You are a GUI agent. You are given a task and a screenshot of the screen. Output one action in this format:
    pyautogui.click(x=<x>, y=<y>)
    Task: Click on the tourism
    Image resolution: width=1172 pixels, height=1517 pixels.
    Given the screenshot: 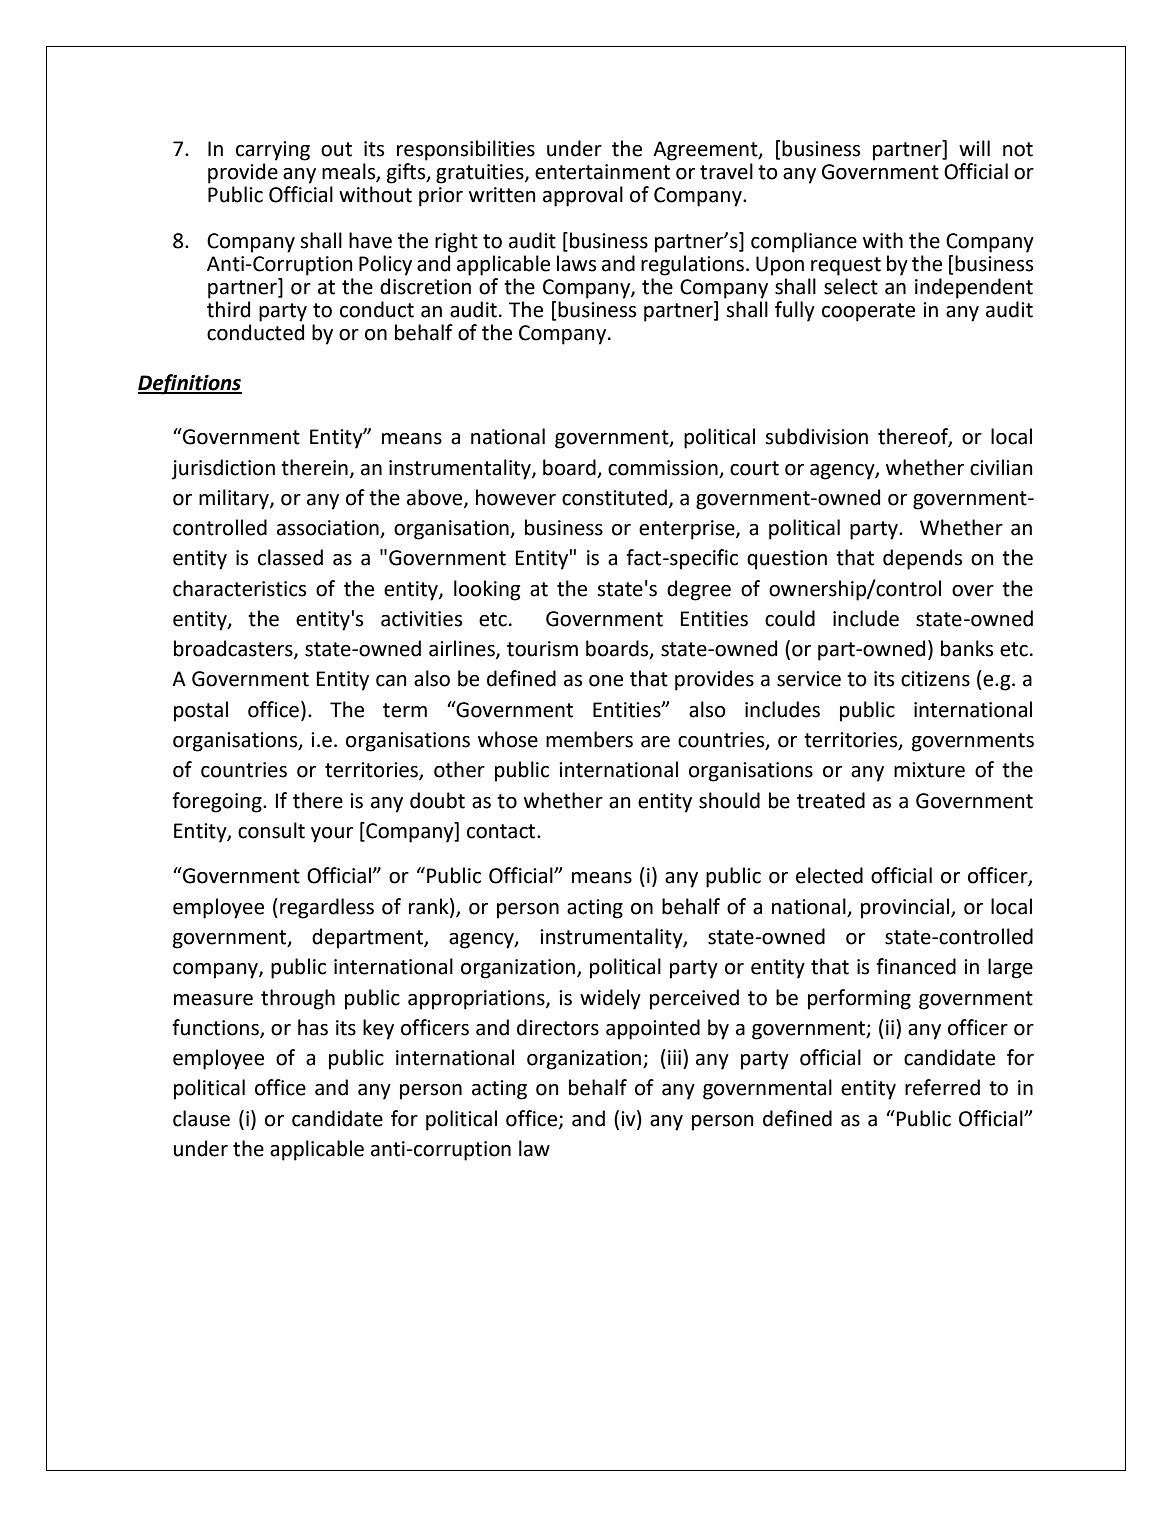 What is the action you would take?
    pyautogui.click(x=542, y=649)
